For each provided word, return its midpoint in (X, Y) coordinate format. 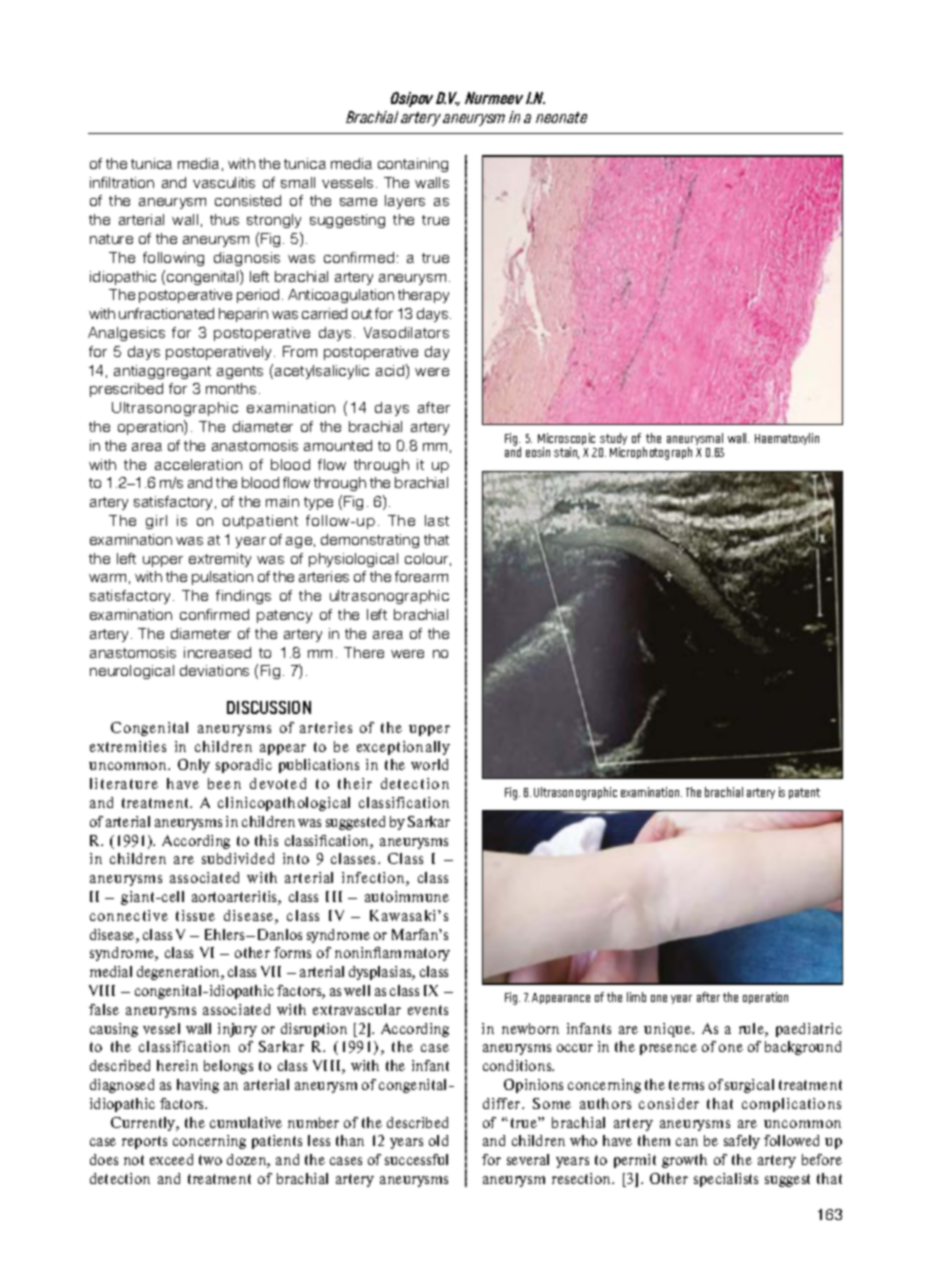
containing (413, 165)
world (429, 764)
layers (405, 202)
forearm (421, 576)
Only (194, 766)
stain (566, 453)
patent (804, 793)
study (613, 441)
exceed (171, 1159)
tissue (195, 915)
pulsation (222, 578)
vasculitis (224, 182)
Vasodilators (406, 332)
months (231, 388)
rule (752, 1030)
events (428, 1010)
